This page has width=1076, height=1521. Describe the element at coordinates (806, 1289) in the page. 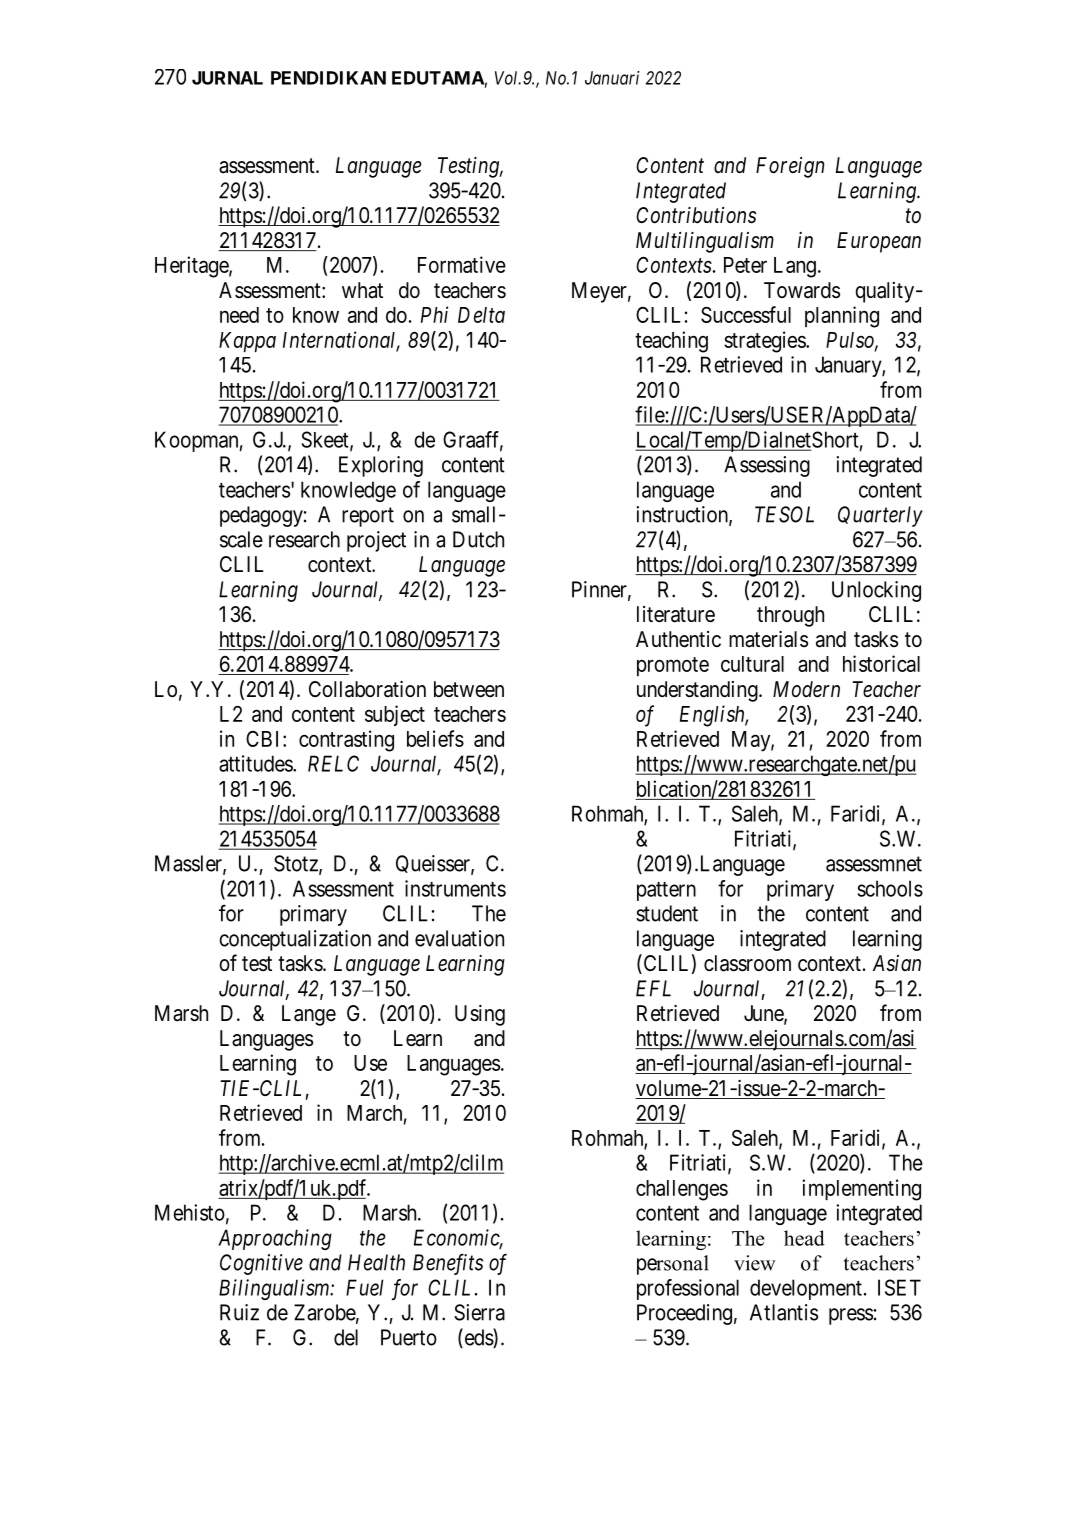

I see `development` at that location.
